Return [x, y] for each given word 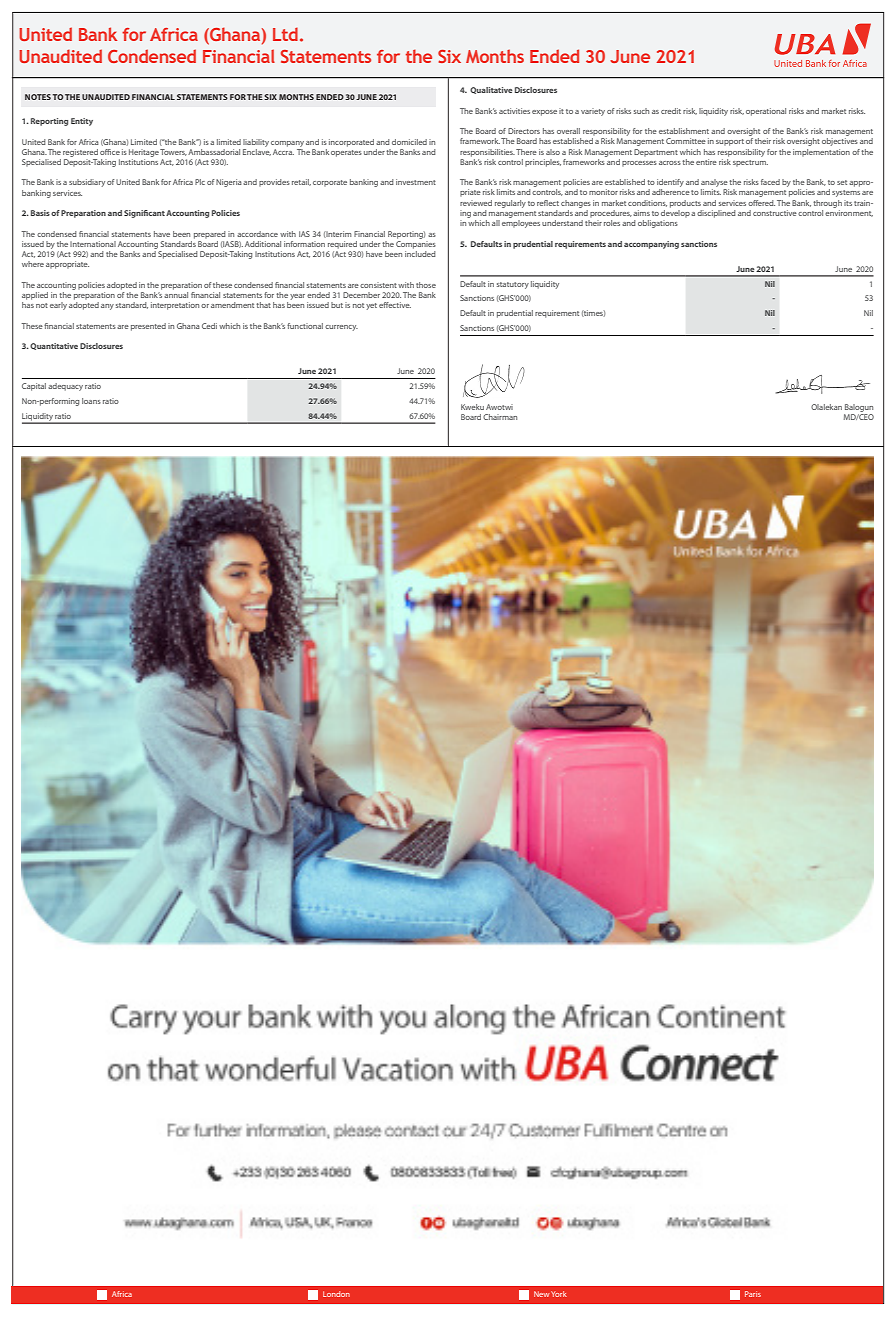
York [559, 1294]
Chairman [500, 417]
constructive [775, 213]
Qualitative [491, 90]
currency [341, 328]
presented [148, 327]
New [542, 1294]
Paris [753, 1294]
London [336, 1294]
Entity [82, 122]
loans [91, 401]
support [730, 142]
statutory [513, 285]
